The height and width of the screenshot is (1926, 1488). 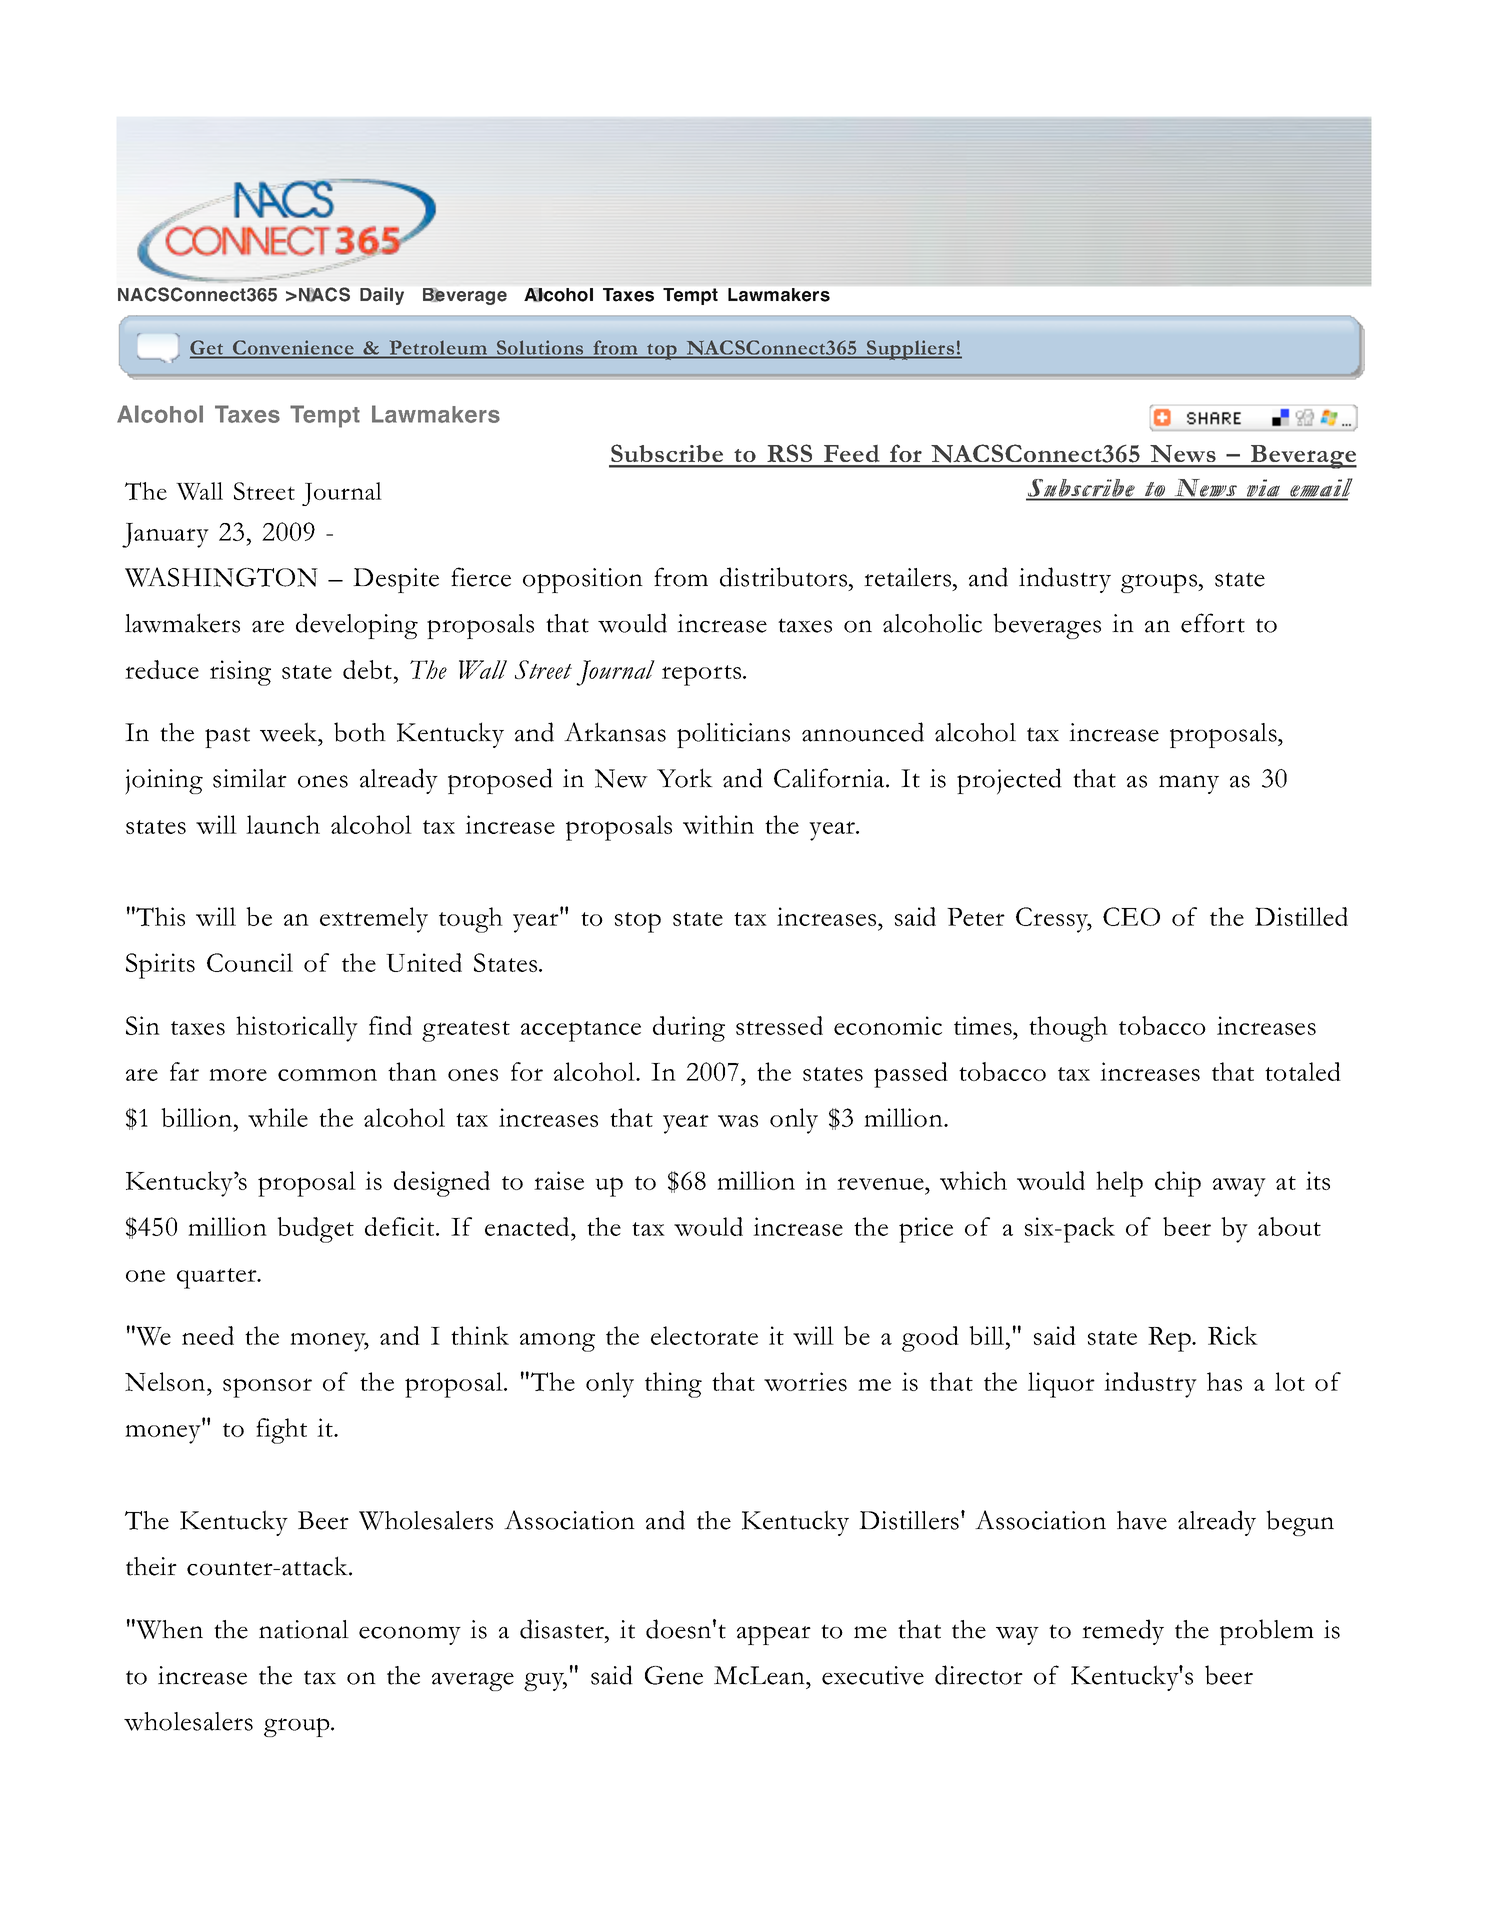 What do you see at coordinates (304, 1629) in the screenshot?
I see `national` at bounding box center [304, 1629].
